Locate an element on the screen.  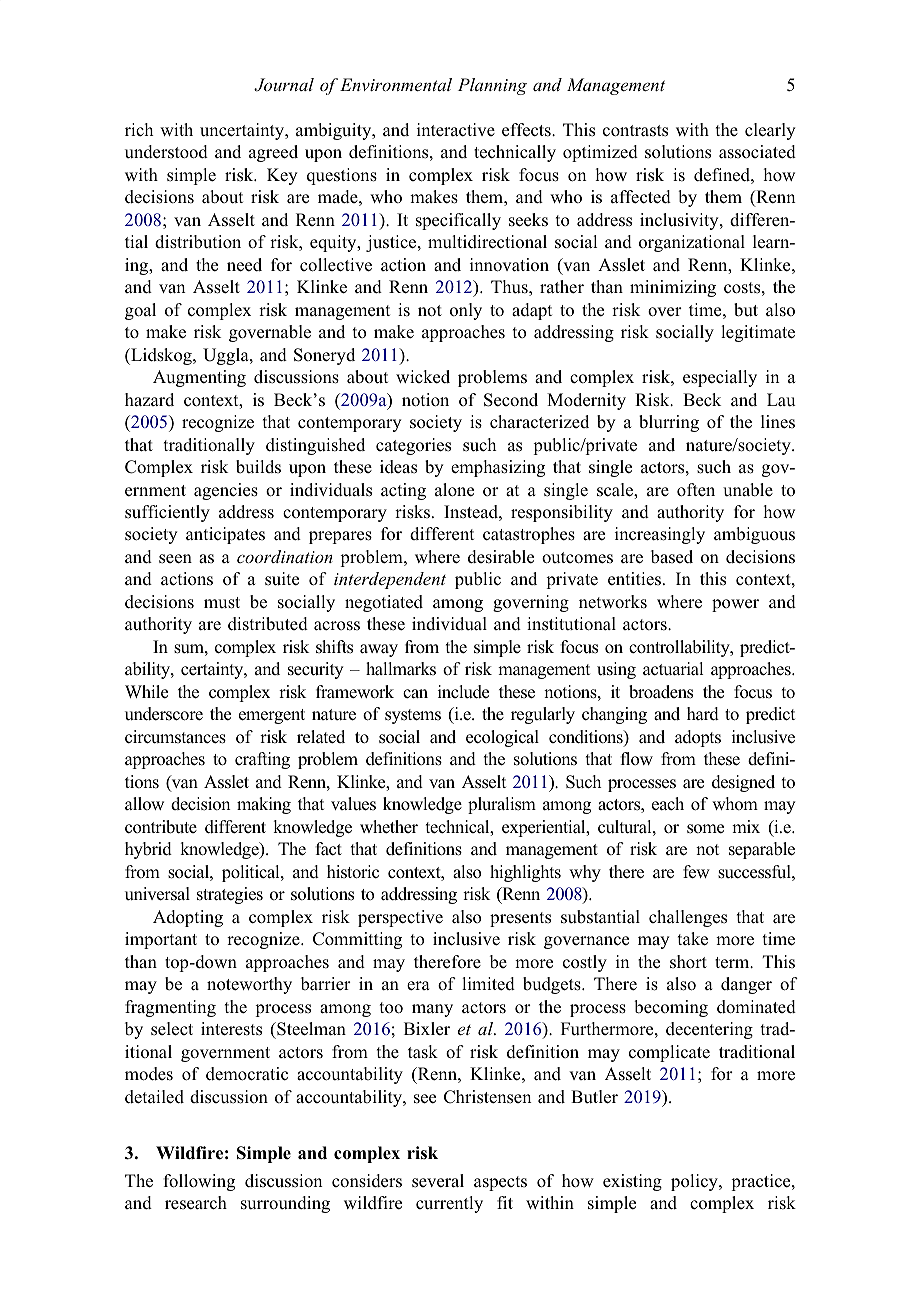
following is located at coordinates (199, 1182).
